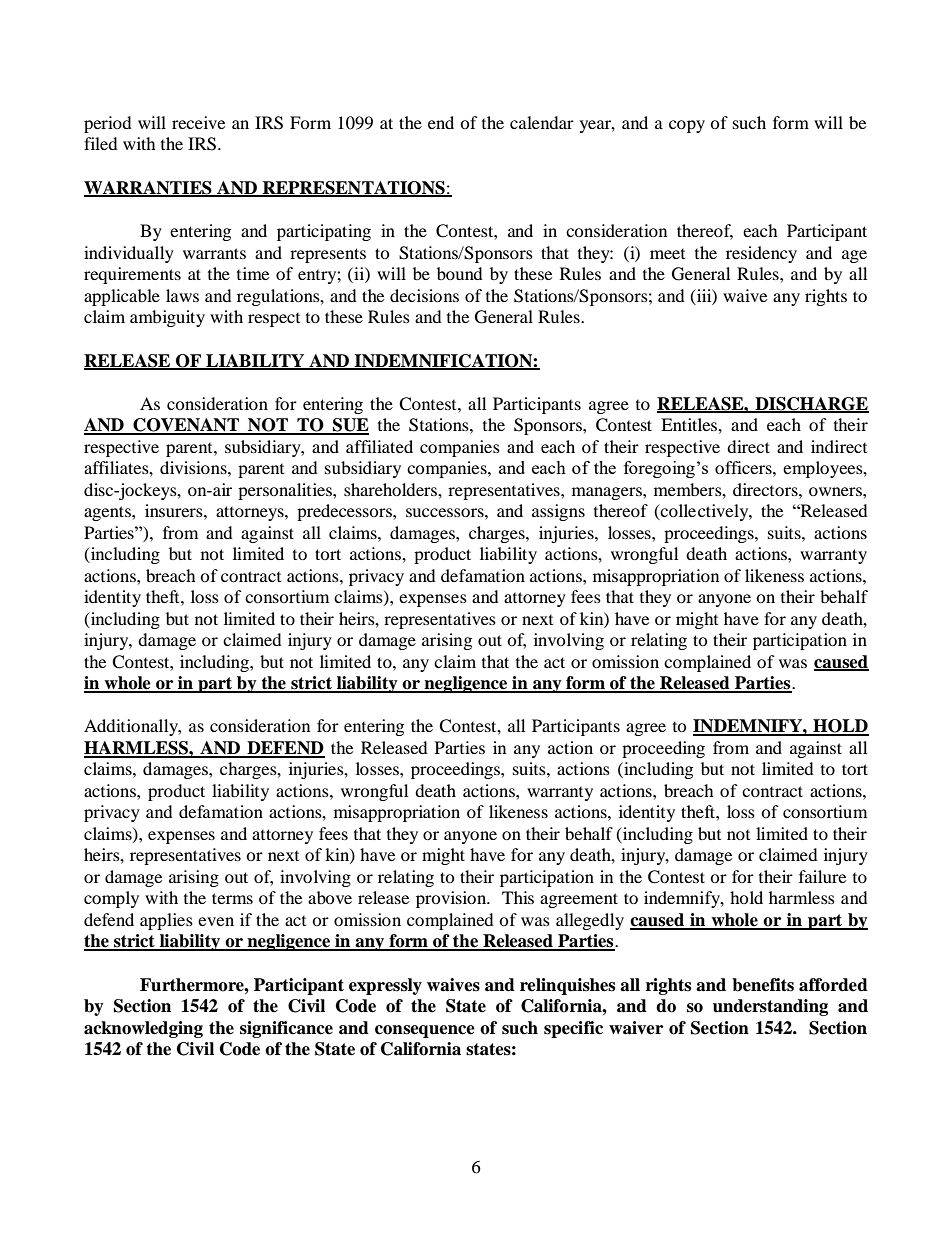  What do you see at coordinates (687, 126) in the page?
I see `copy` at bounding box center [687, 126].
